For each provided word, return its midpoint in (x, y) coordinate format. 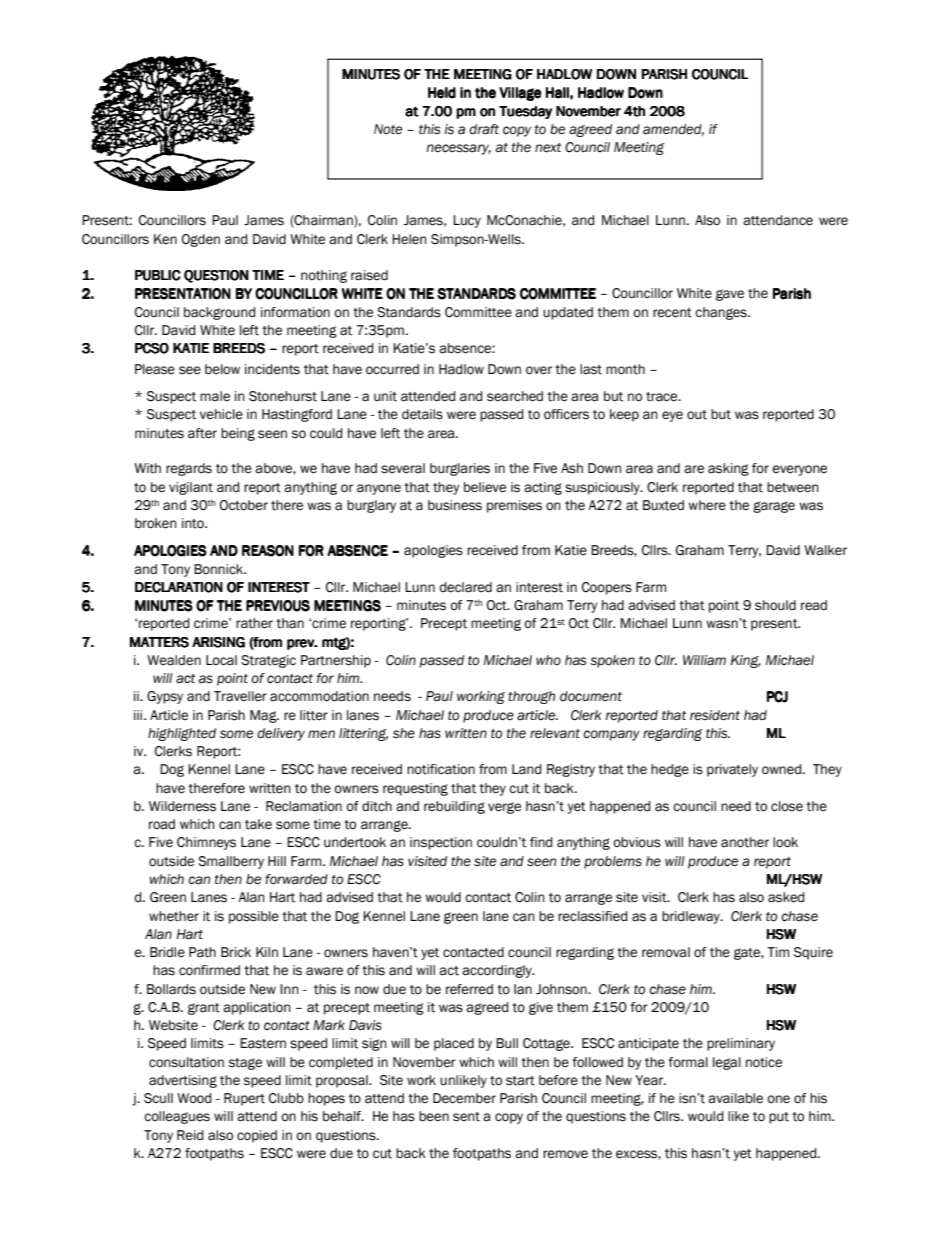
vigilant (191, 488)
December (464, 1098)
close (787, 806)
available (735, 1098)
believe (485, 487)
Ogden (201, 240)
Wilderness (182, 806)
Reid (190, 1135)
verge (504, 808)
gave (730, 295)
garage (774, 507)
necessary (458, 149)
